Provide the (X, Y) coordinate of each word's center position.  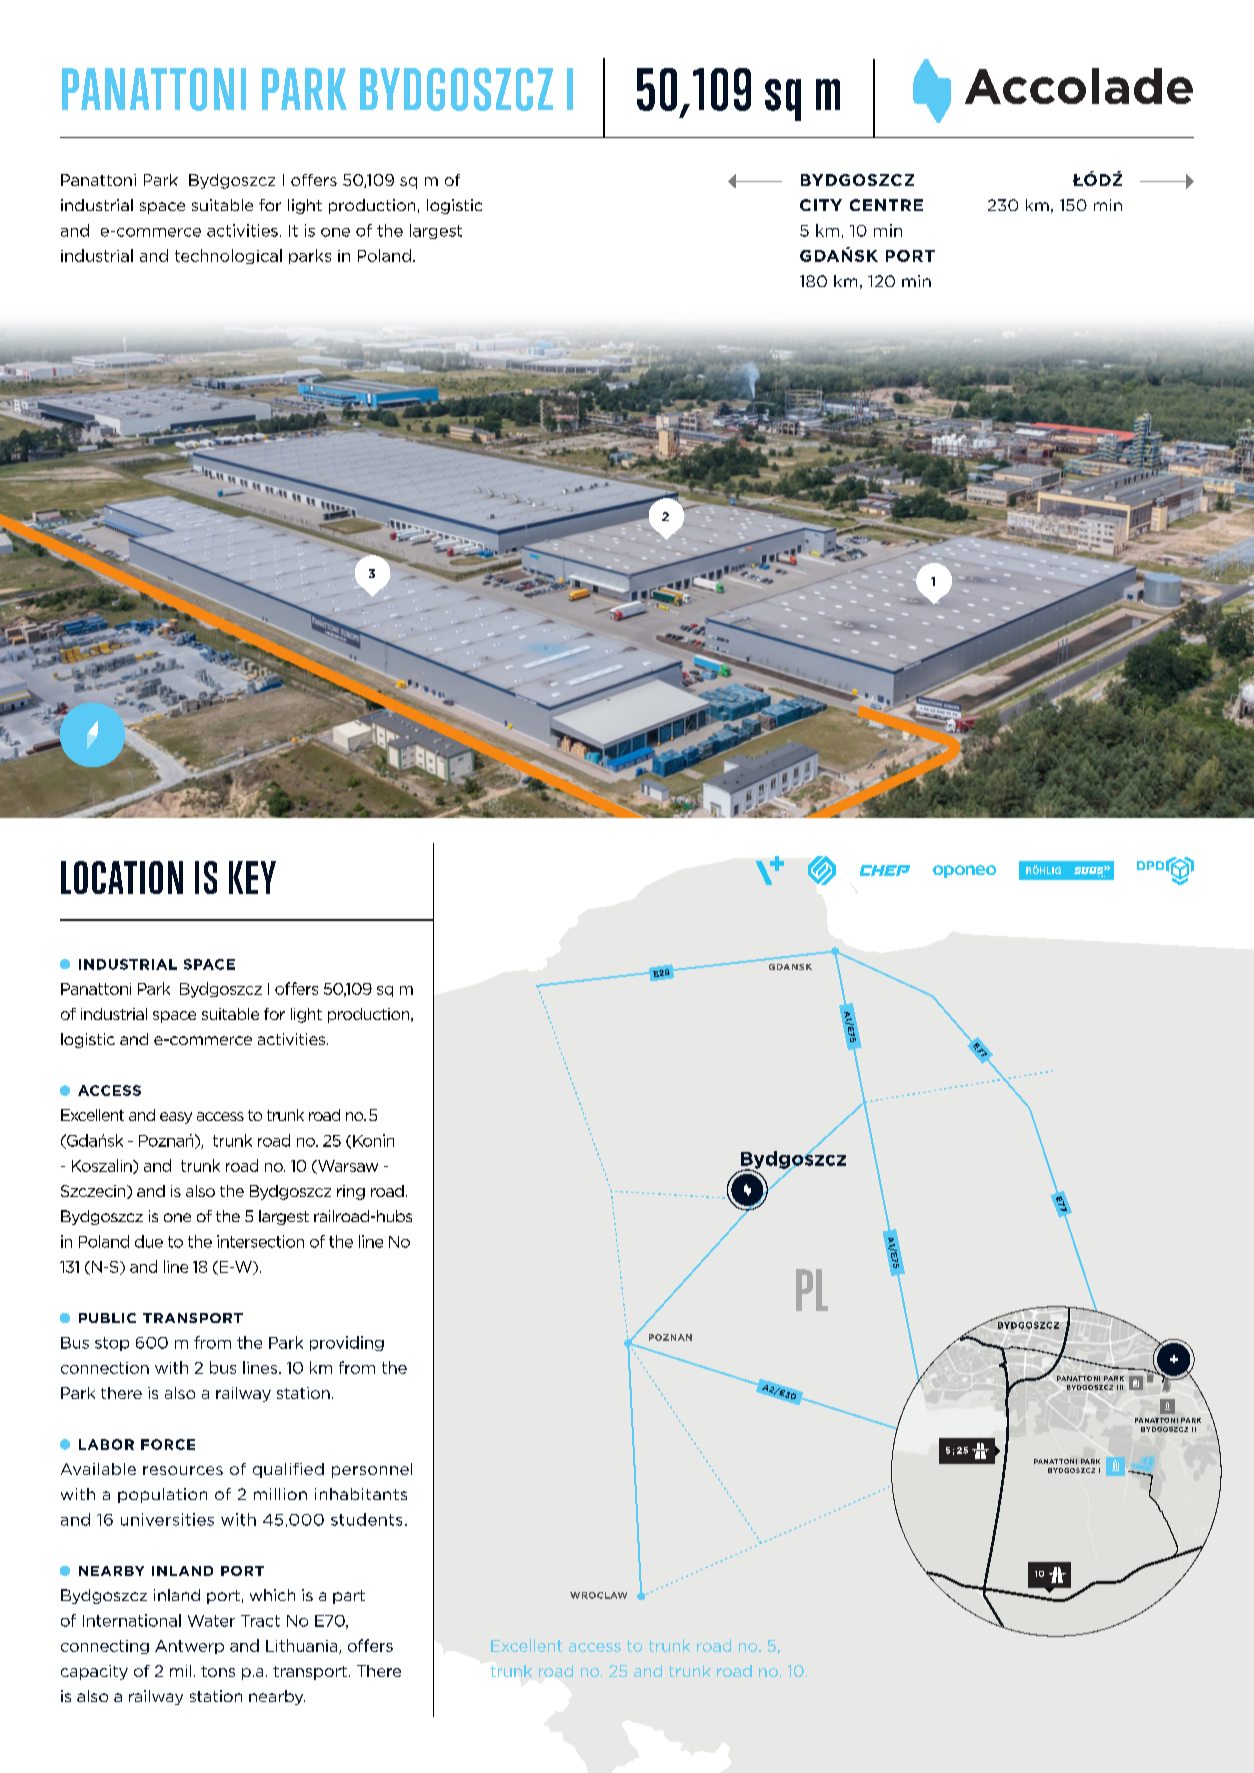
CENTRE (886, 205)
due (149, 1241)
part (349, 1597)
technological (228, 256)
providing (347, 1343)
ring (351, 1192)
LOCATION (122, 877)
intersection (260, 1241)
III (1120, 1387)
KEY (252, 877)
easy (176, 1118)
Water (211, 1621)
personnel (372, 1470)
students (366, 1519)
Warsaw (347, 1167)
